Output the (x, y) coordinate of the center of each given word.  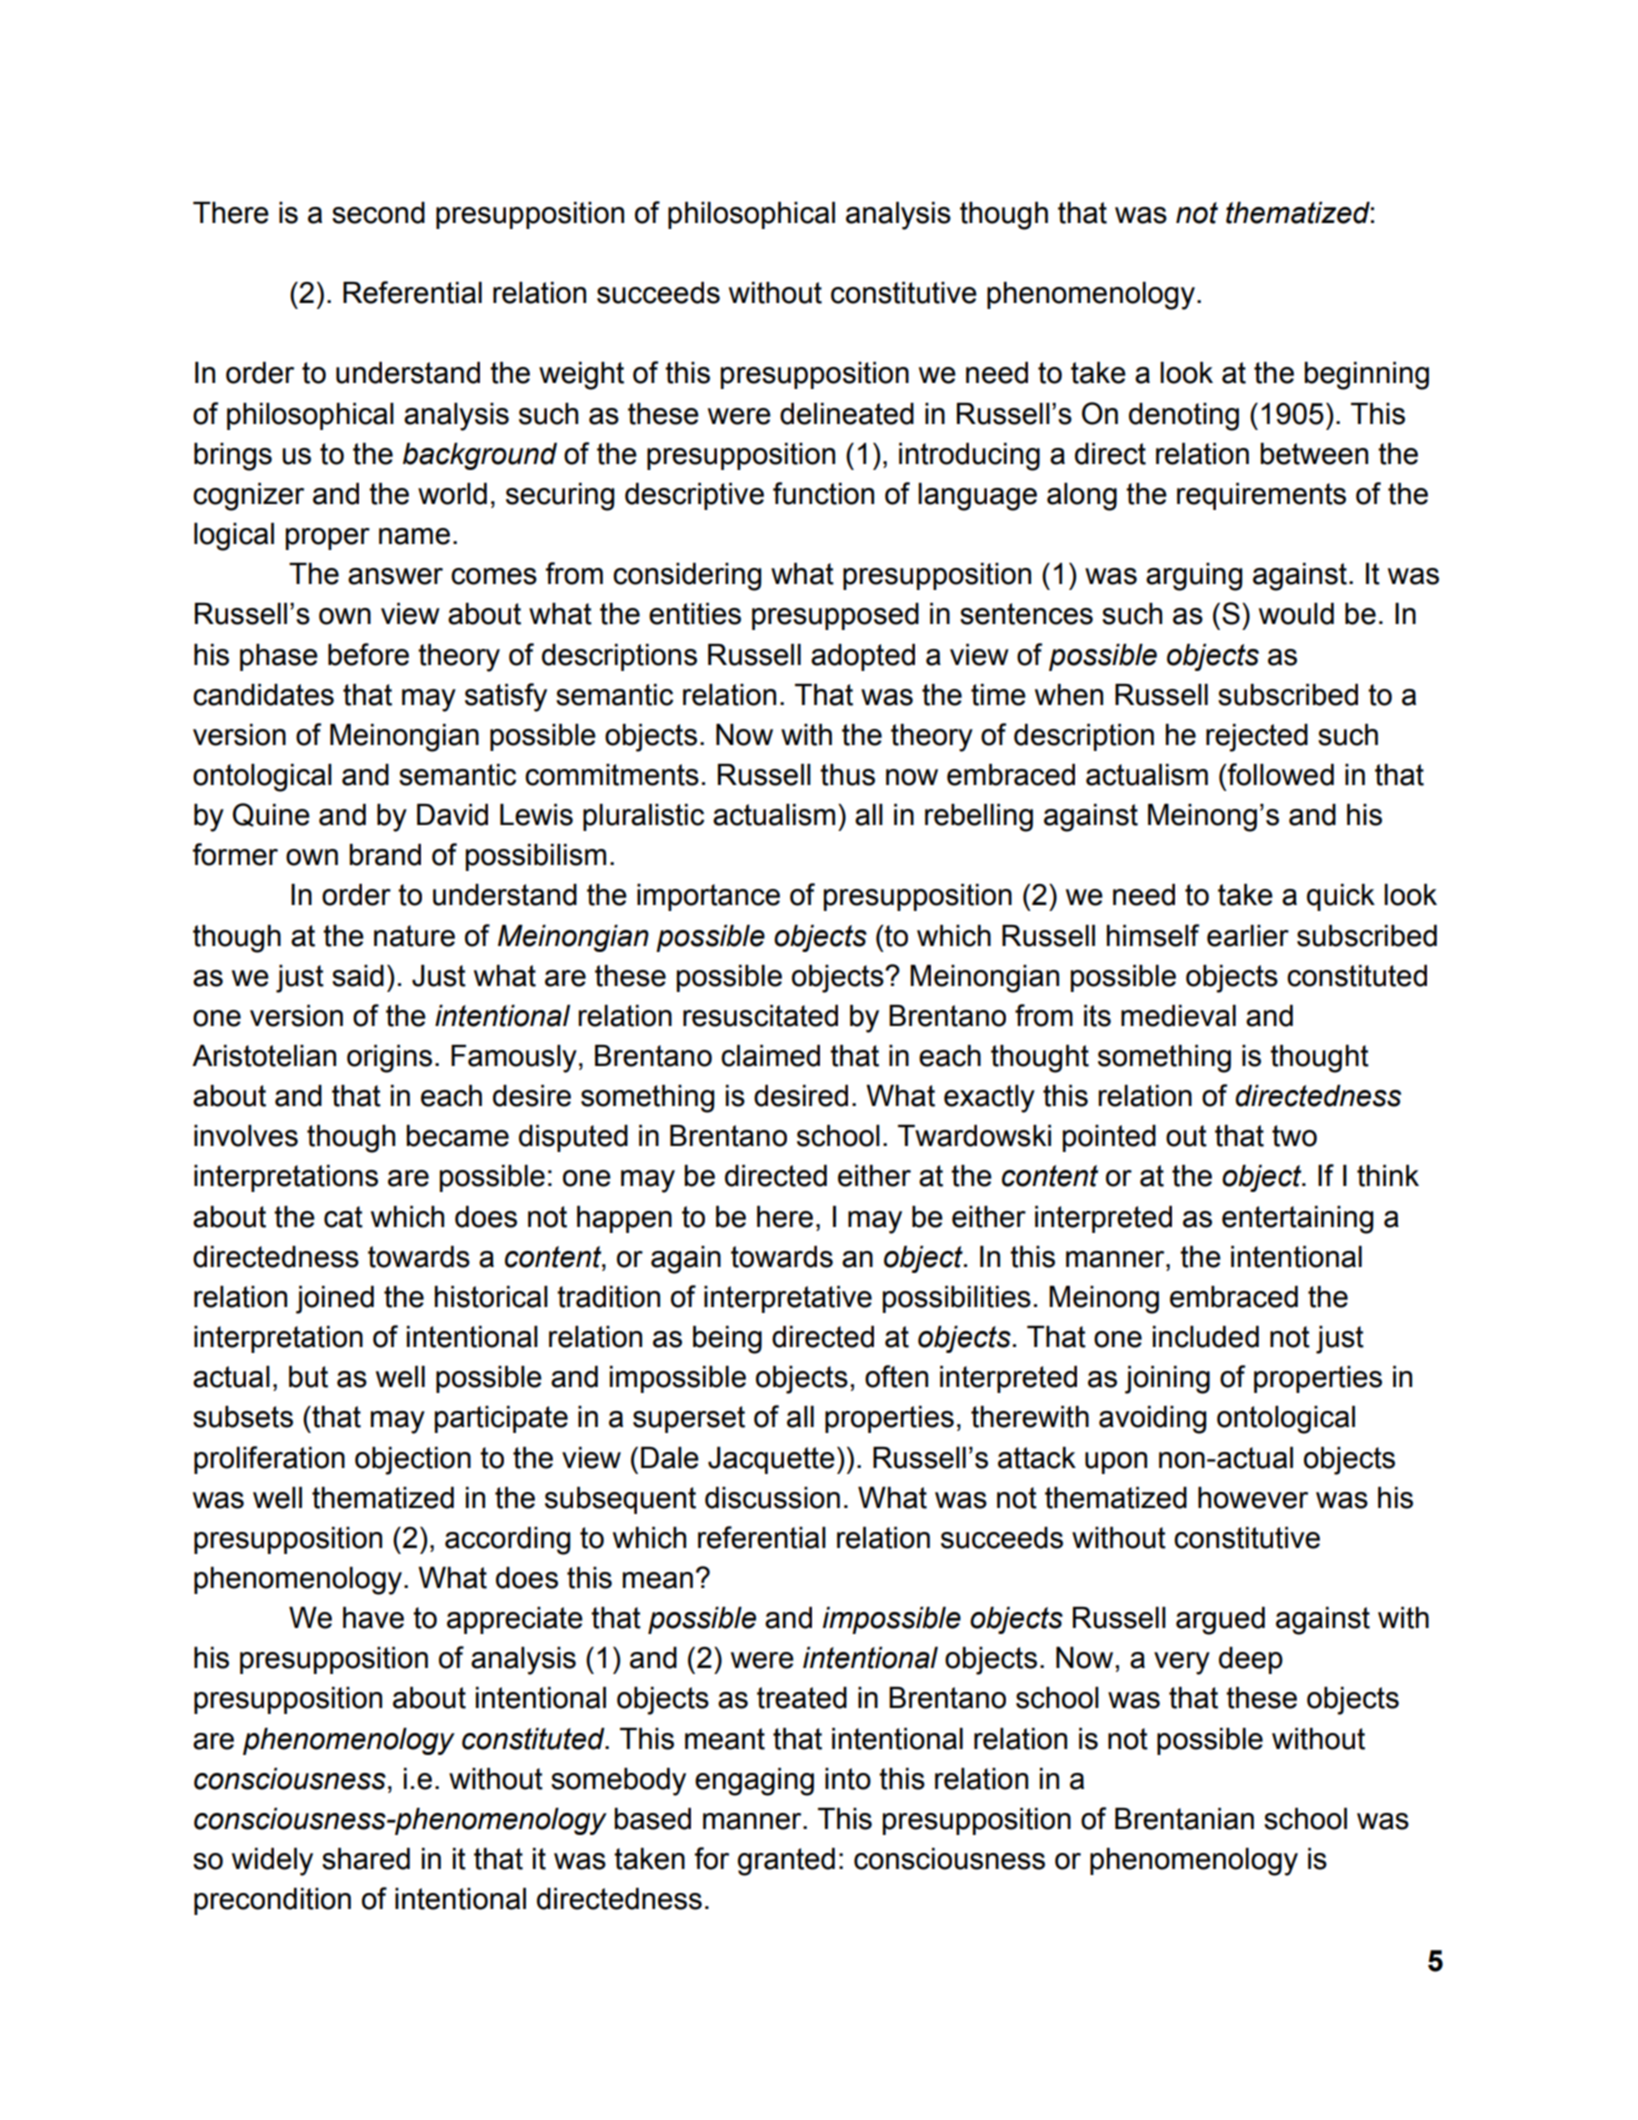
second (378, 213)
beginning (1366, 376)
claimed (770, 1056)
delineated (847, 414)
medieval (1178, 1016)
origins (389, 1059)
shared (366, 1859)
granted (786, 1862)
